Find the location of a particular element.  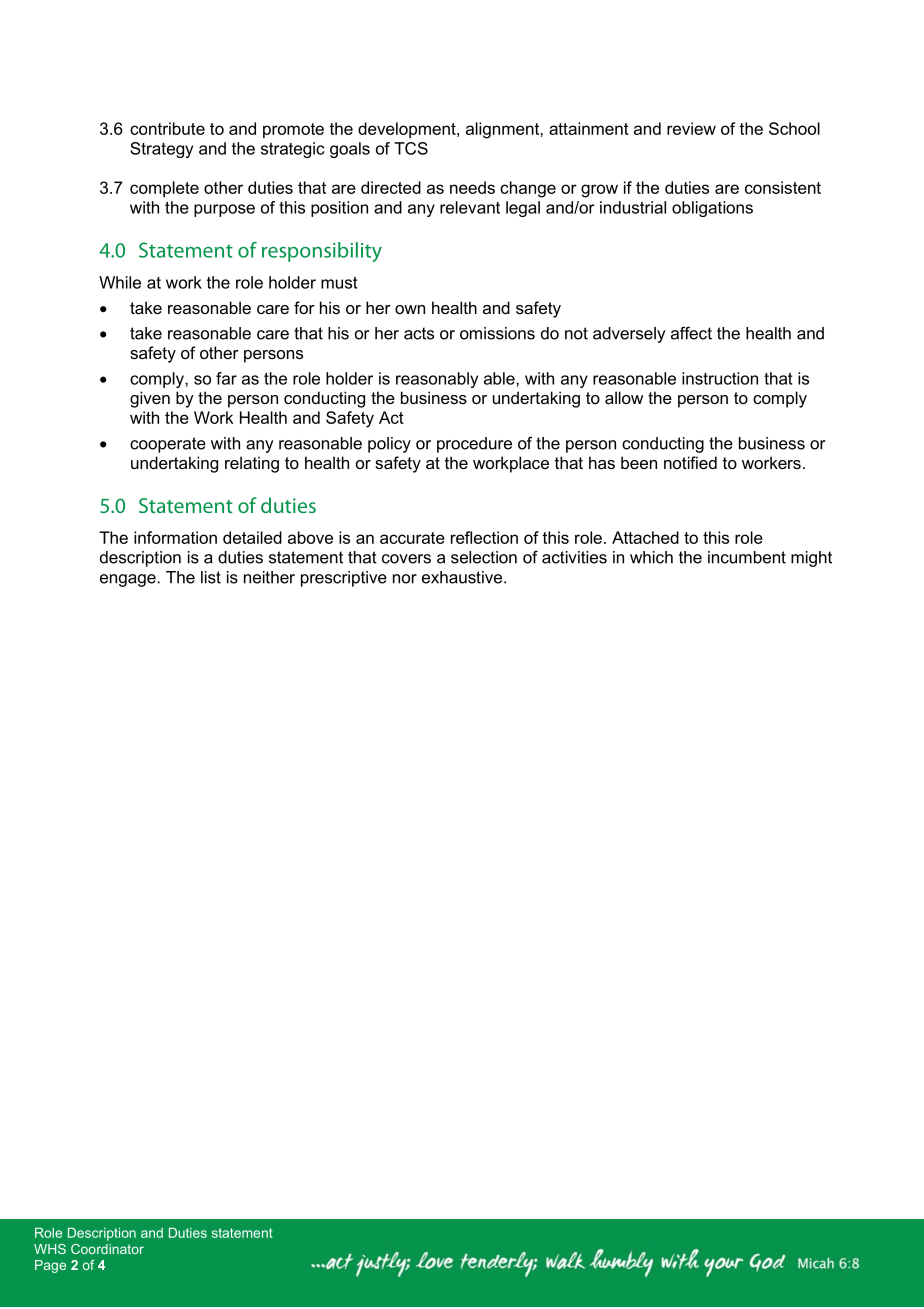

Page is located at coordinates (50, 1266).
